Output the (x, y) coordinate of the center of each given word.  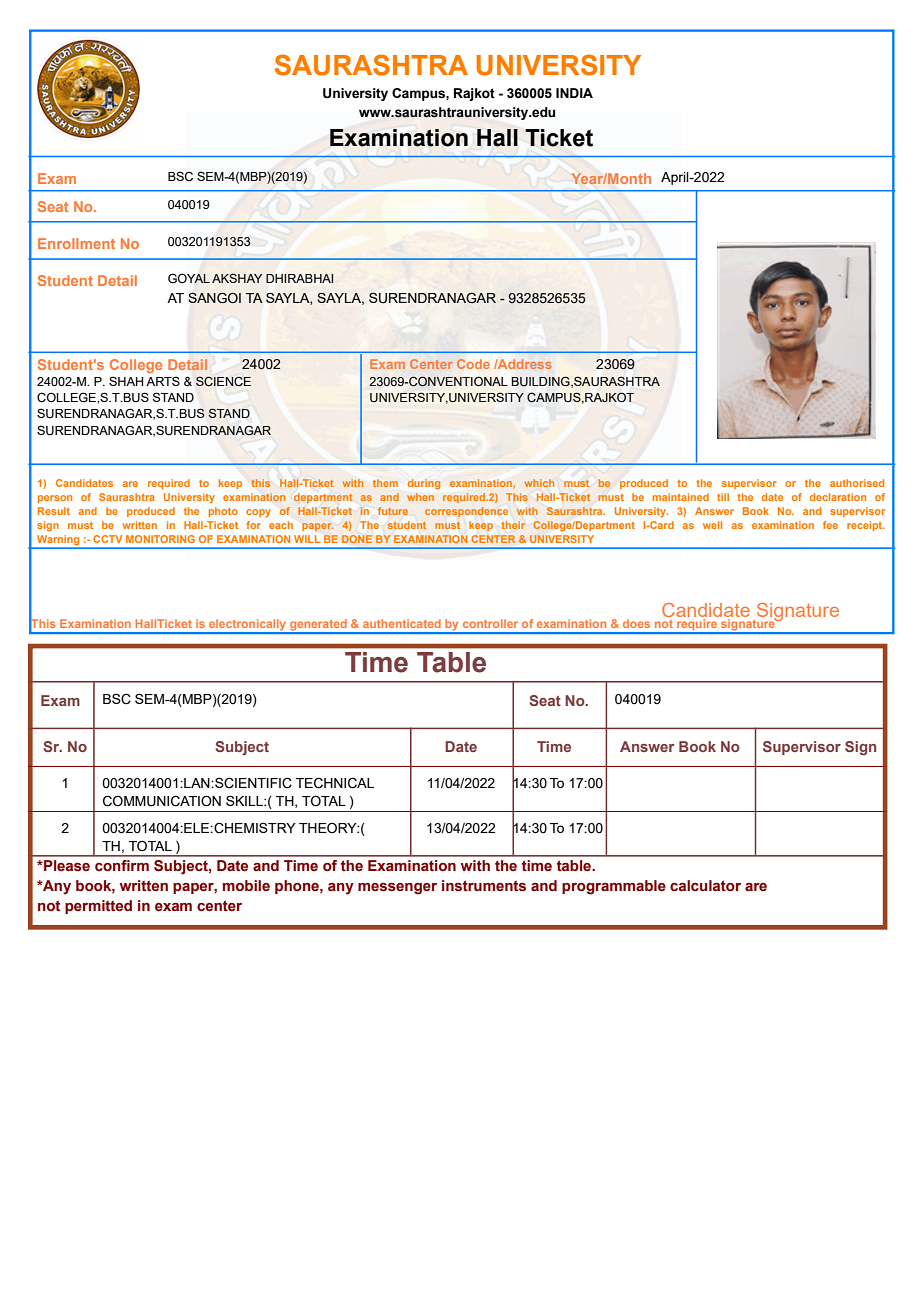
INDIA (574, 93)
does (636, 623)
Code (473, 364)
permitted (98, 907)
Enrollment (76, 243)
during (424, 484)
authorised (857, 483)
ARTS (163, 381)
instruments (484, 886)
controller (490, 623)
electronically (248, 626)
